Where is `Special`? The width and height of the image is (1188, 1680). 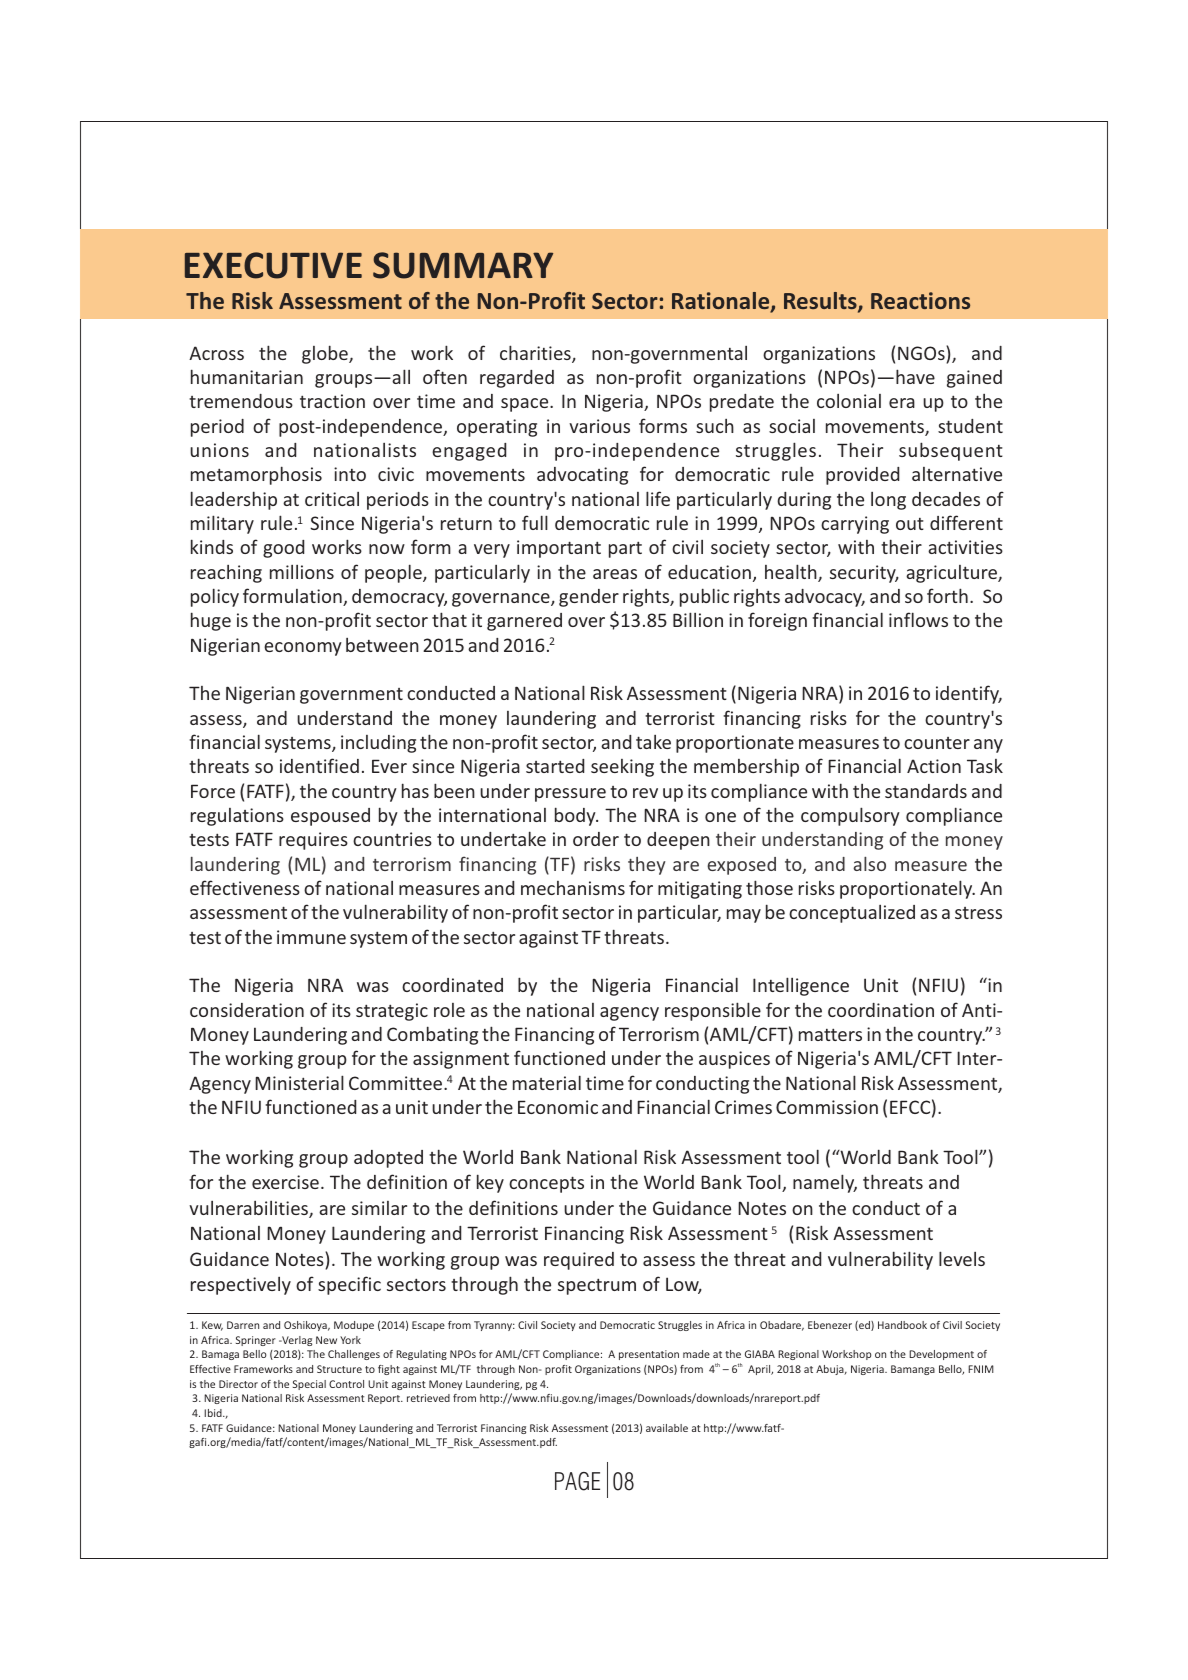 Special is located at coordinates (309, 1385).
